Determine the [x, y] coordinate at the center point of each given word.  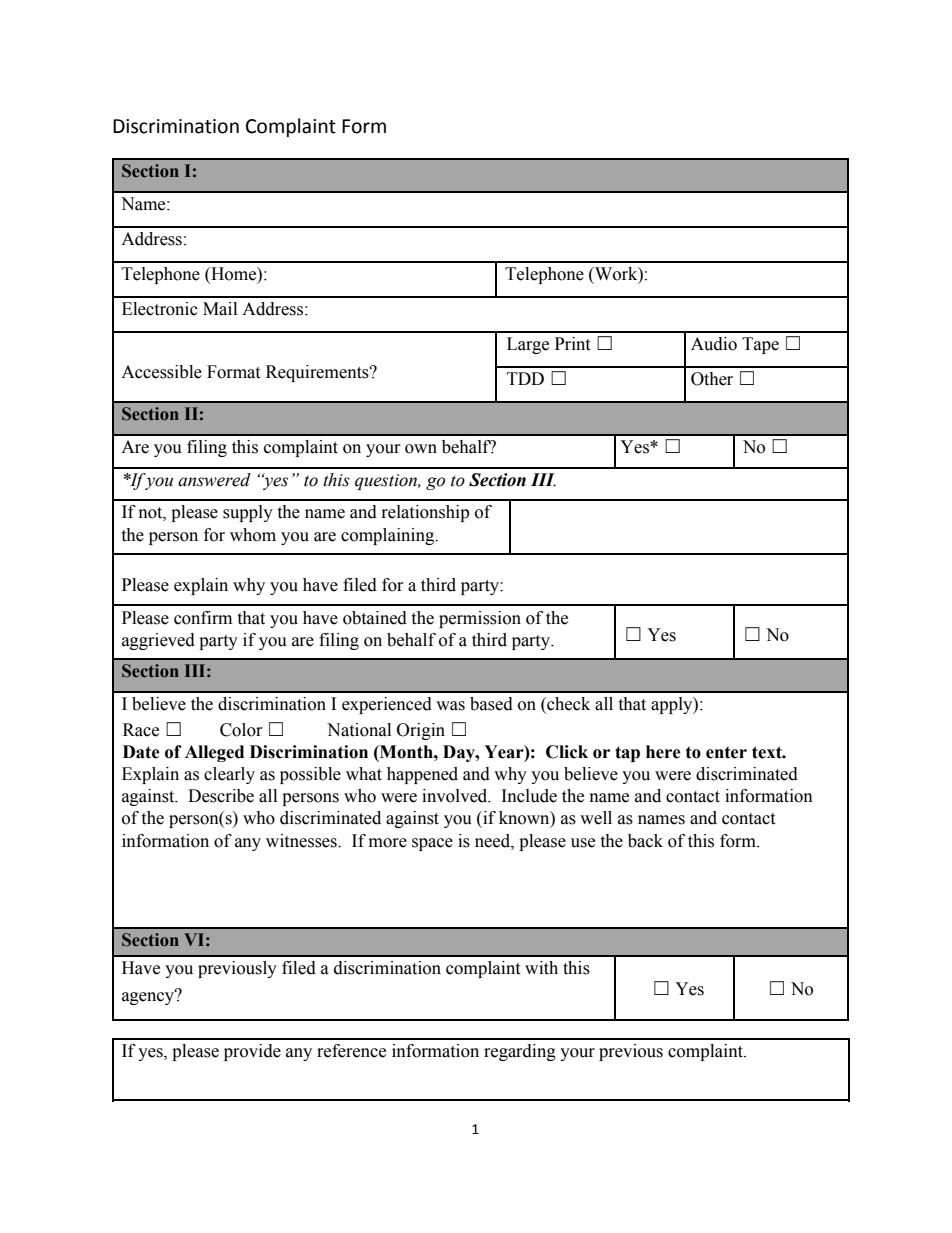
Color [241, 730]
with [541, 968]
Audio [714, 344]
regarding [520, 1052]
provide [252, 1052]
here [663, 752]
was [450, 706]
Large [528, 345]
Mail [220, 309]
